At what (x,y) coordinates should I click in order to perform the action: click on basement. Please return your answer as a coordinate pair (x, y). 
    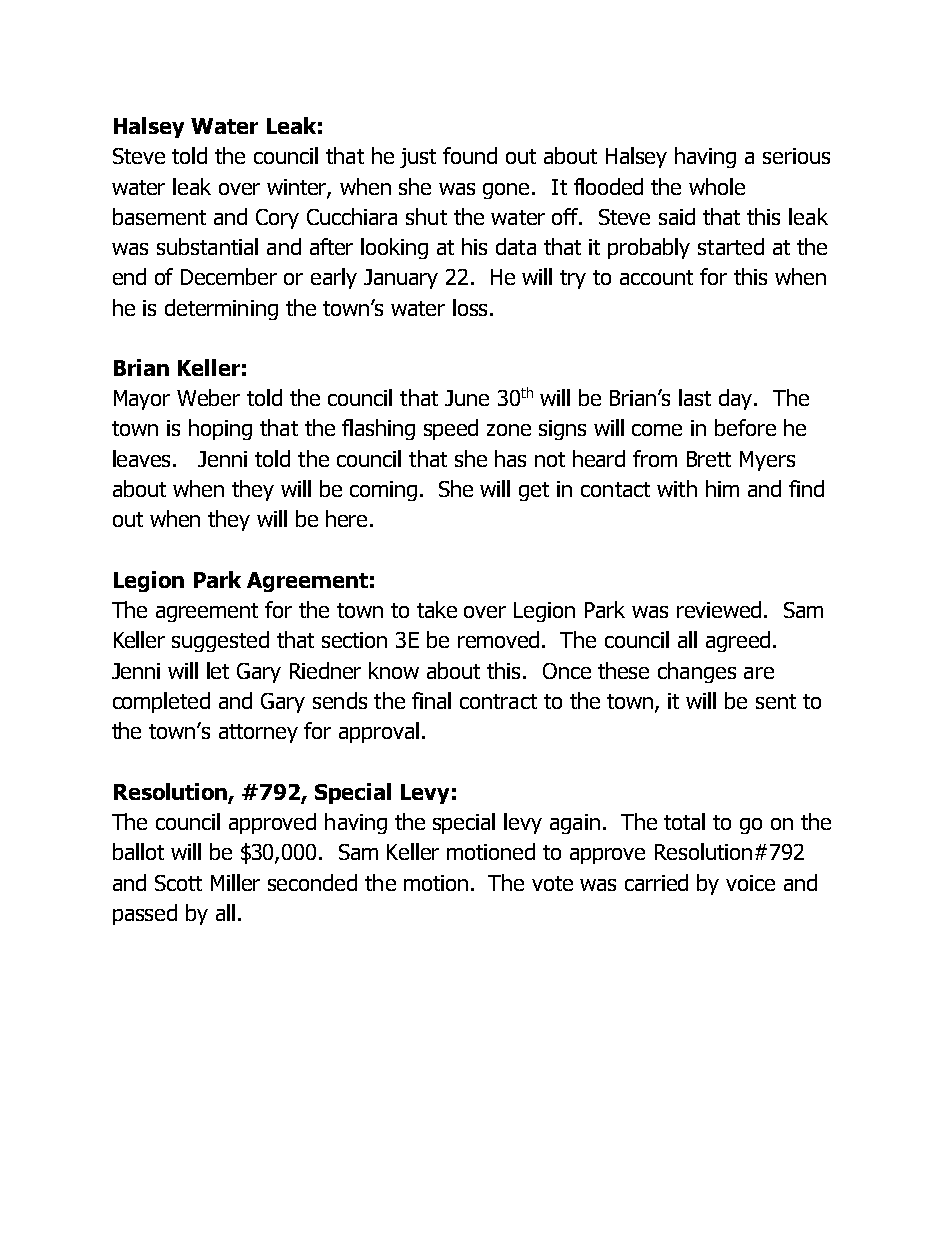
    Looking at the image, I should click on (159, 216).
